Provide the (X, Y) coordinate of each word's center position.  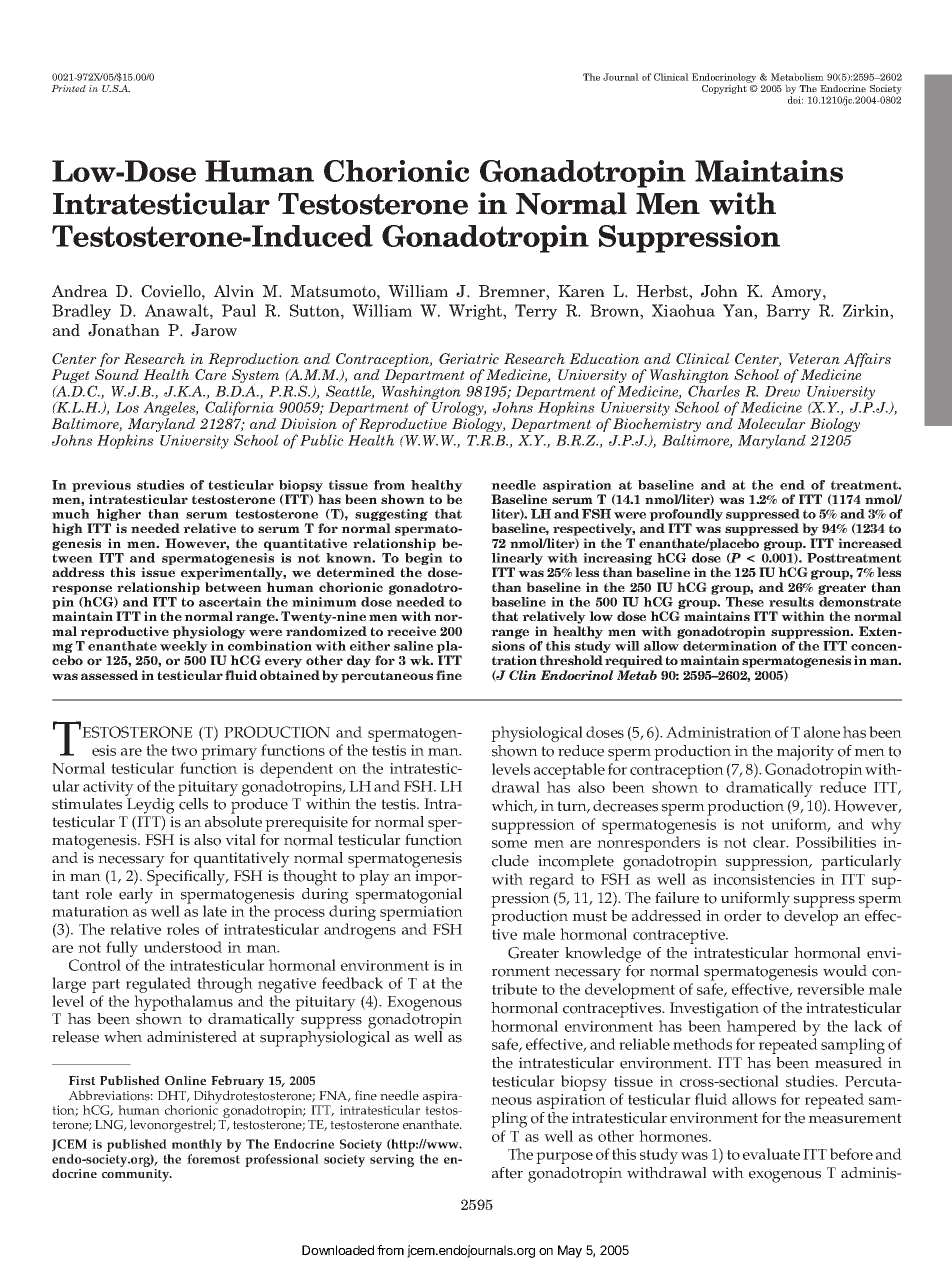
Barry (788, 312)
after (507, 1173)
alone (822, 732)
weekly (184, 647)
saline (413, 646)
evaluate (771, 1154)
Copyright (724, 89)
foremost (213, 1159)
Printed (68, 88)
